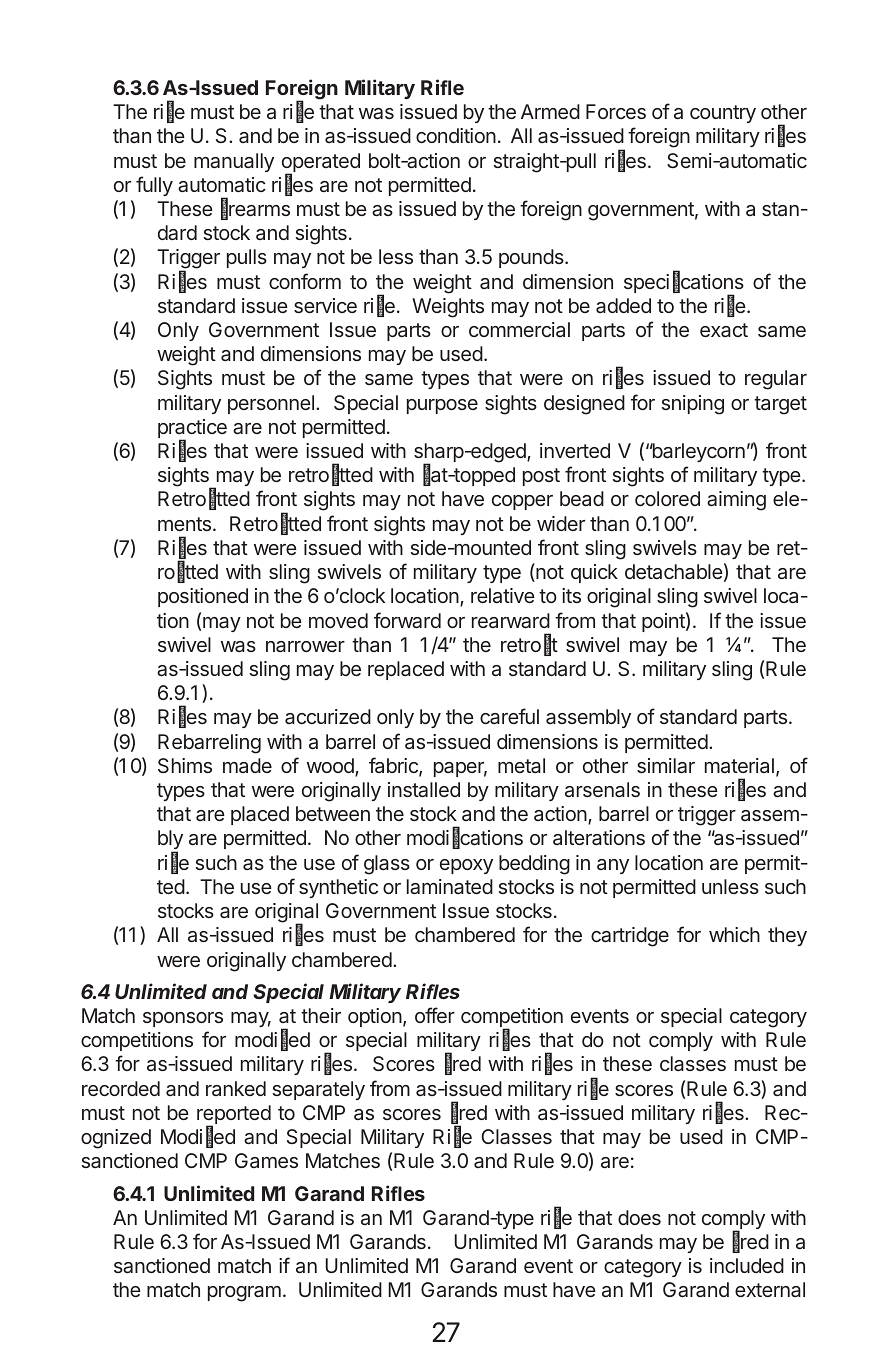  I want to click on material, so click(739, 765).
